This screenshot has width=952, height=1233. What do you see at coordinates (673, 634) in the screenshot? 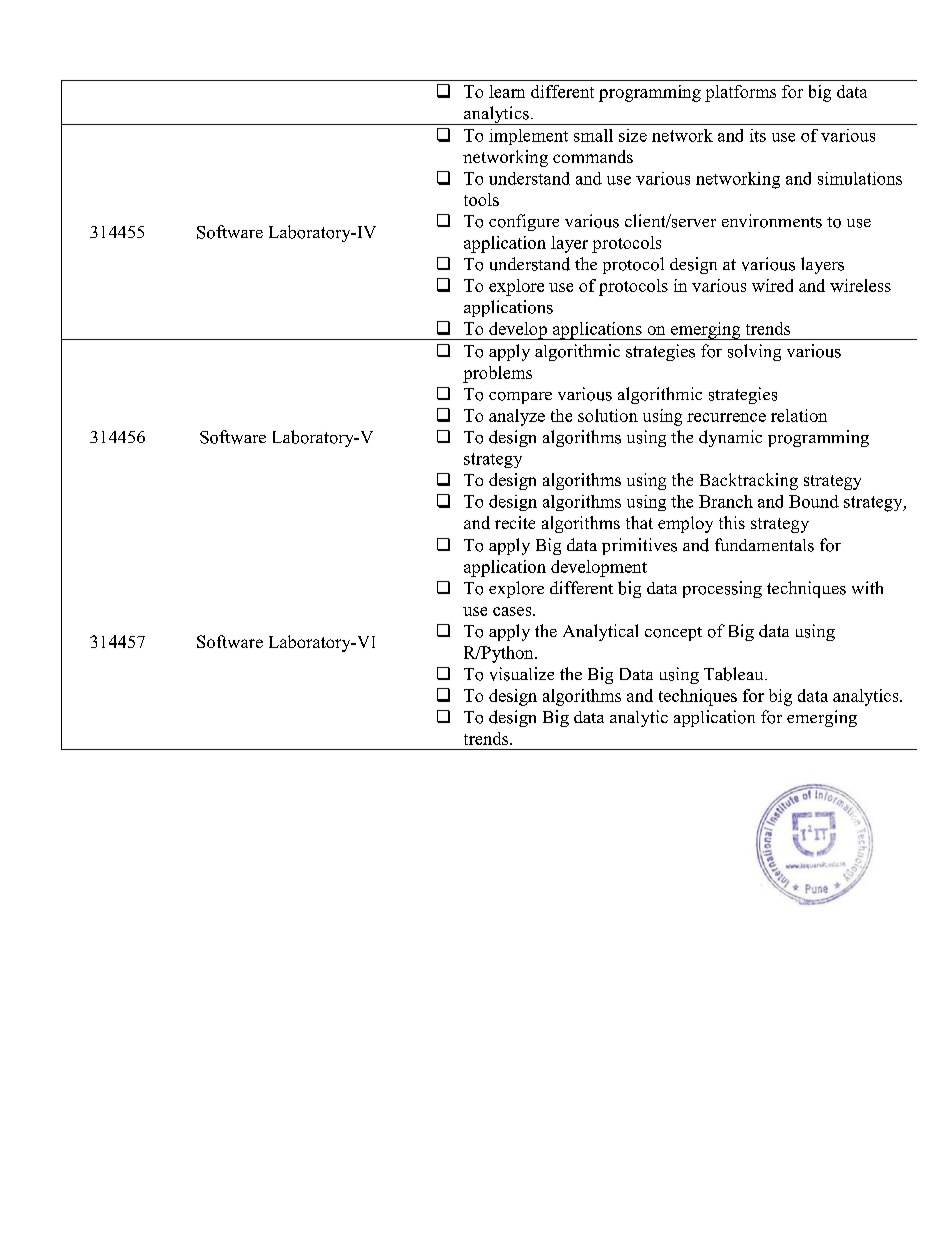
I see `concept` at bounding box center [673, 634].
